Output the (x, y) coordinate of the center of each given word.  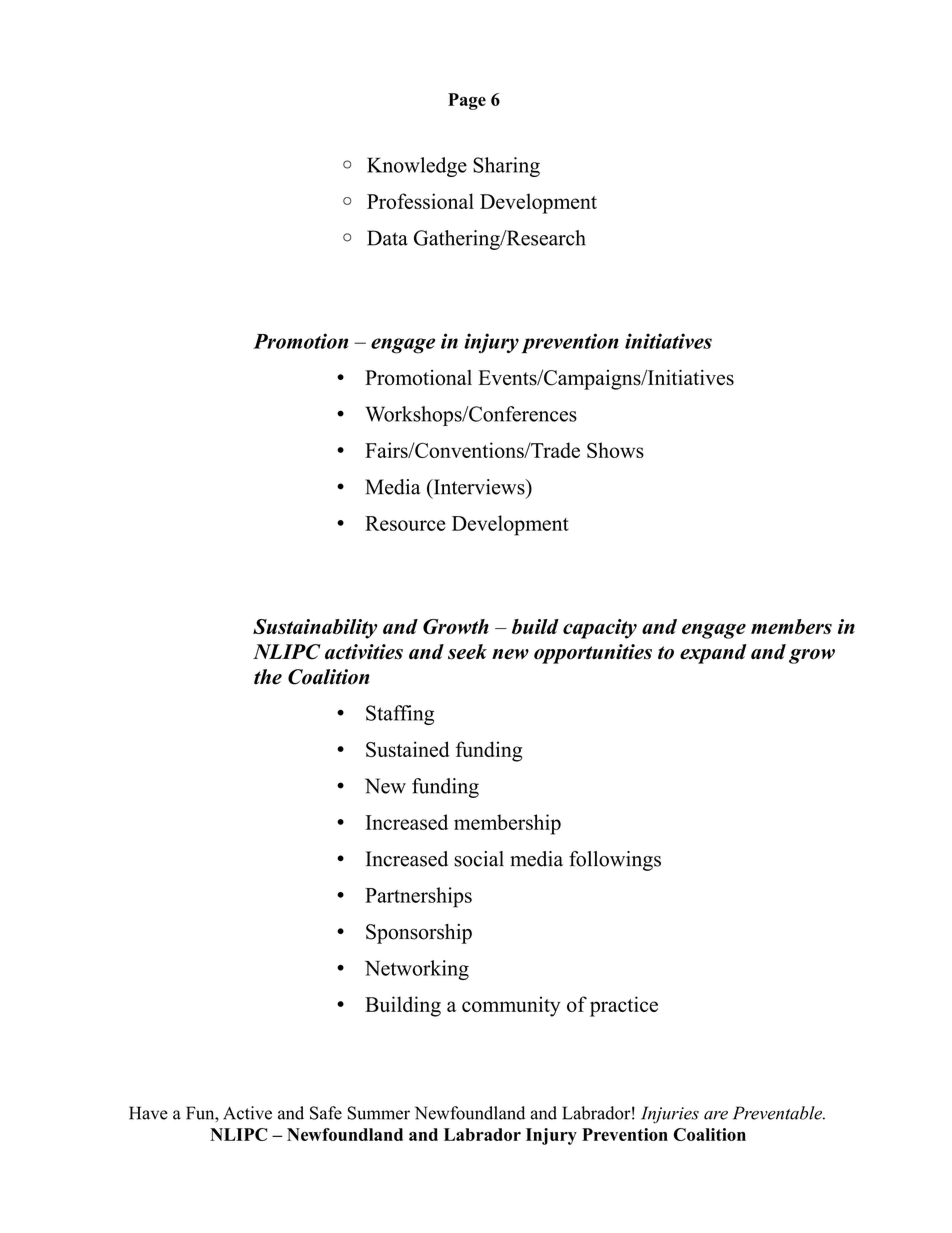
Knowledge (417, 167)
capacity (600, 629)
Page (467, 101)
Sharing (506, 167)
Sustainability (315, 629)
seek (467, 652)
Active (247, 1113)
